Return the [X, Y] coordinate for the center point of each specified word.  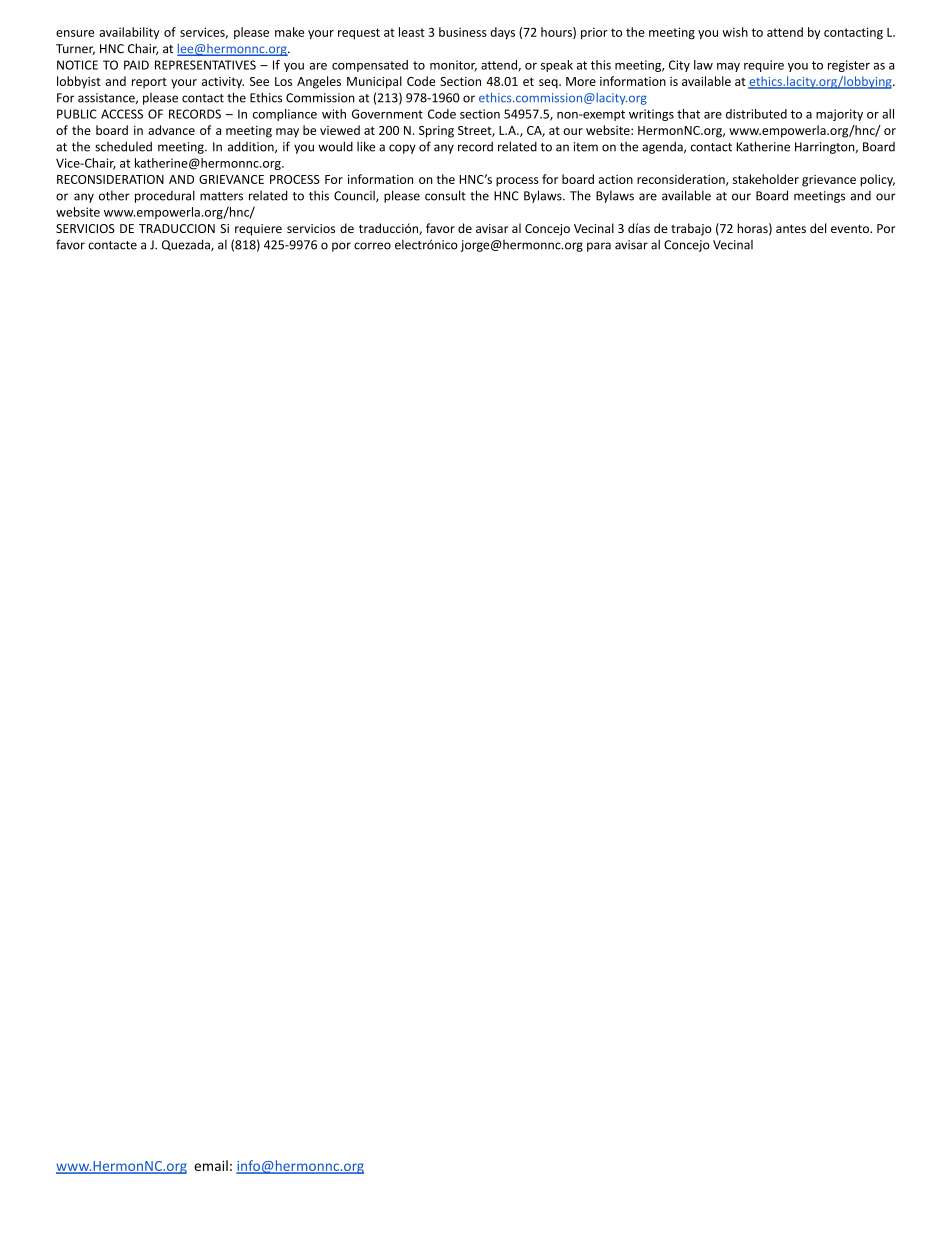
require [764, 66]
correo [372, 246]
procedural [165, 196]
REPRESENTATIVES [205, 65]
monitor [453, 66]
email [211, 1165]
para [599, 247]
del [818, 228]
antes [791, 229]
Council [355, 196]
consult [445, 195]
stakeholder [766, 179]
